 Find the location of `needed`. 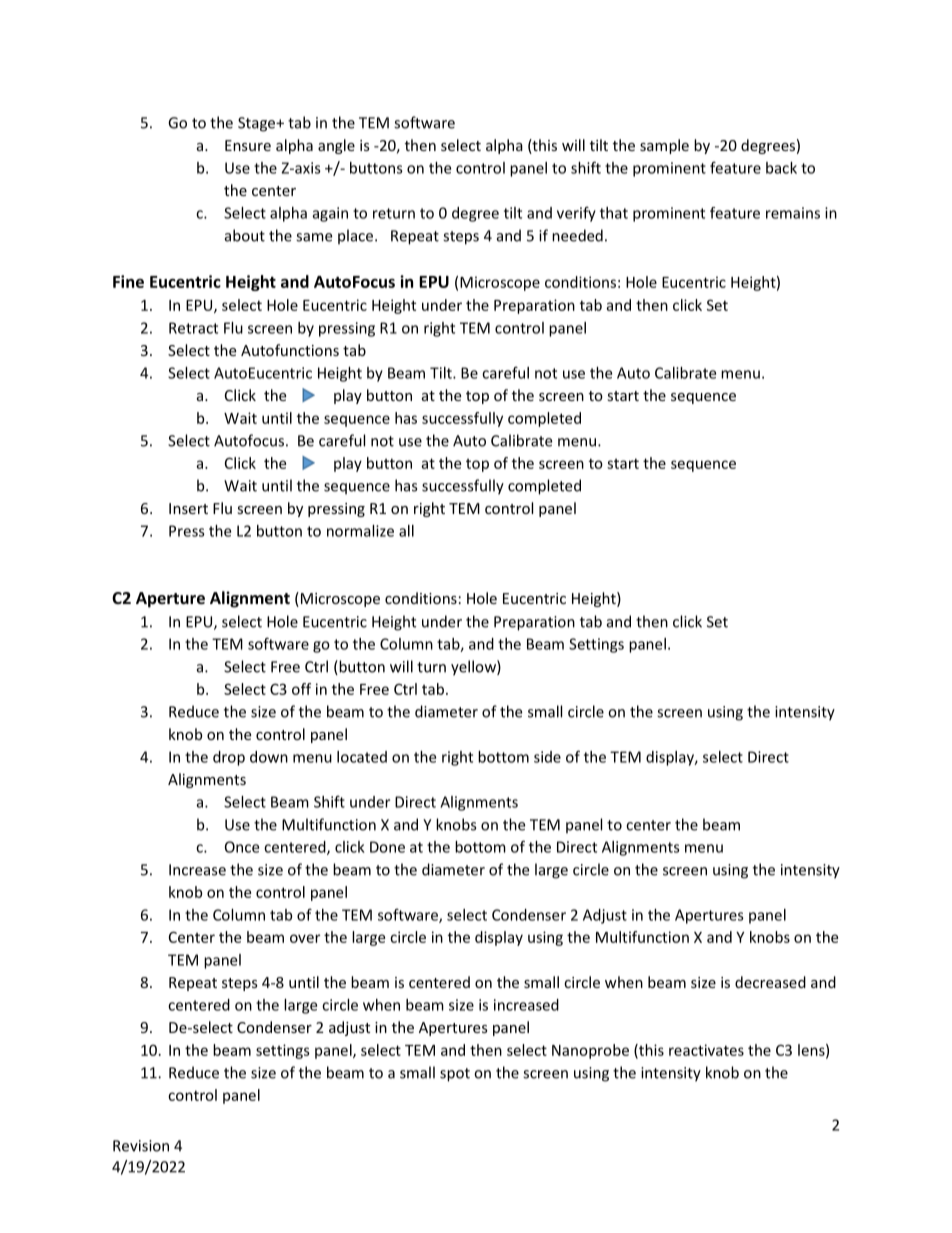

needed is located at coordinates (577, 235).
